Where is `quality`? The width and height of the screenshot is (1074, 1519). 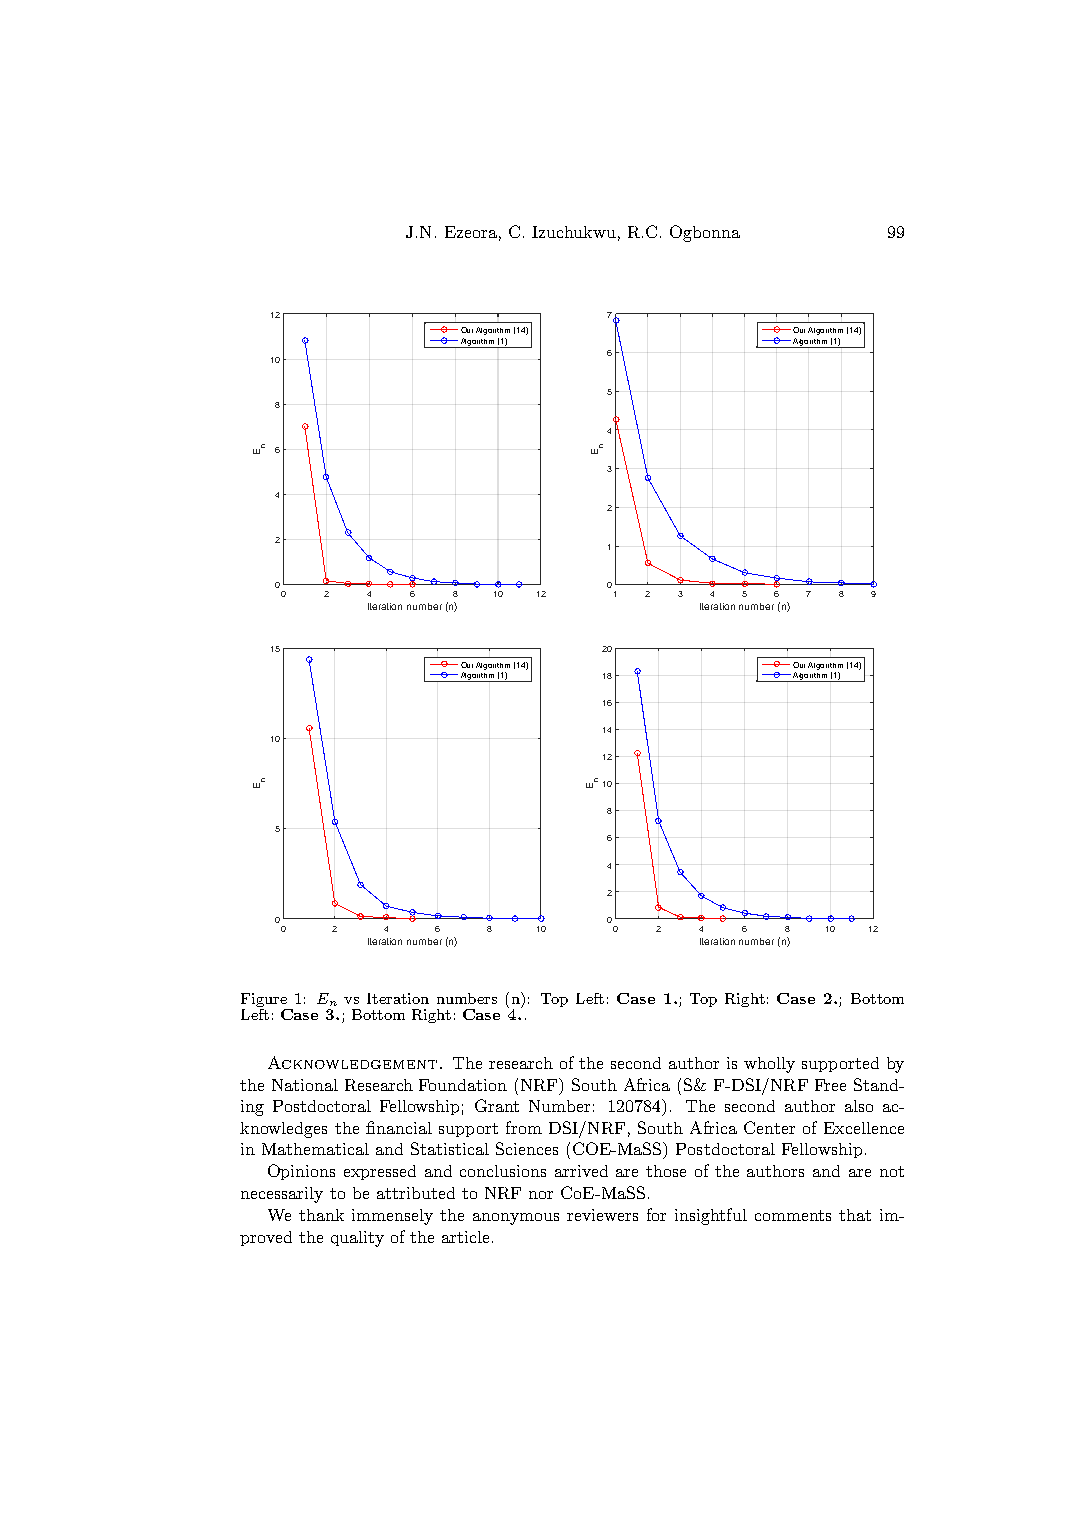 quality is located at coordinates (357, 1239).
